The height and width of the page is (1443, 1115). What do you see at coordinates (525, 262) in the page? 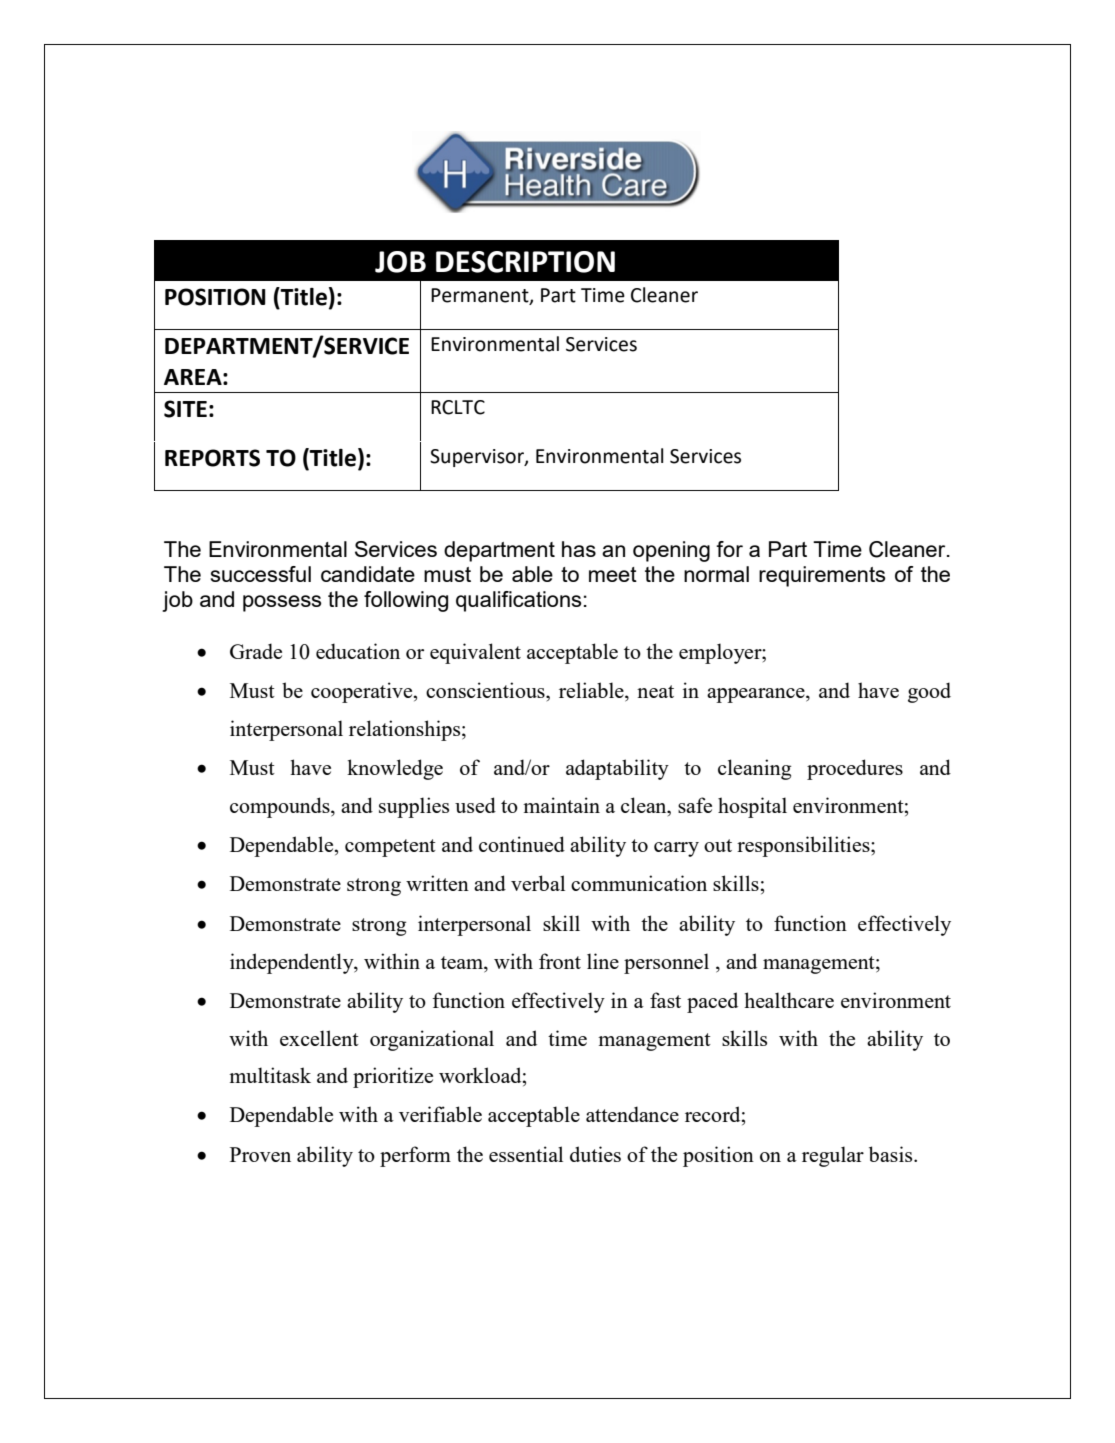
I see `DESCRIPTION` at bounding box center [525, 262].
